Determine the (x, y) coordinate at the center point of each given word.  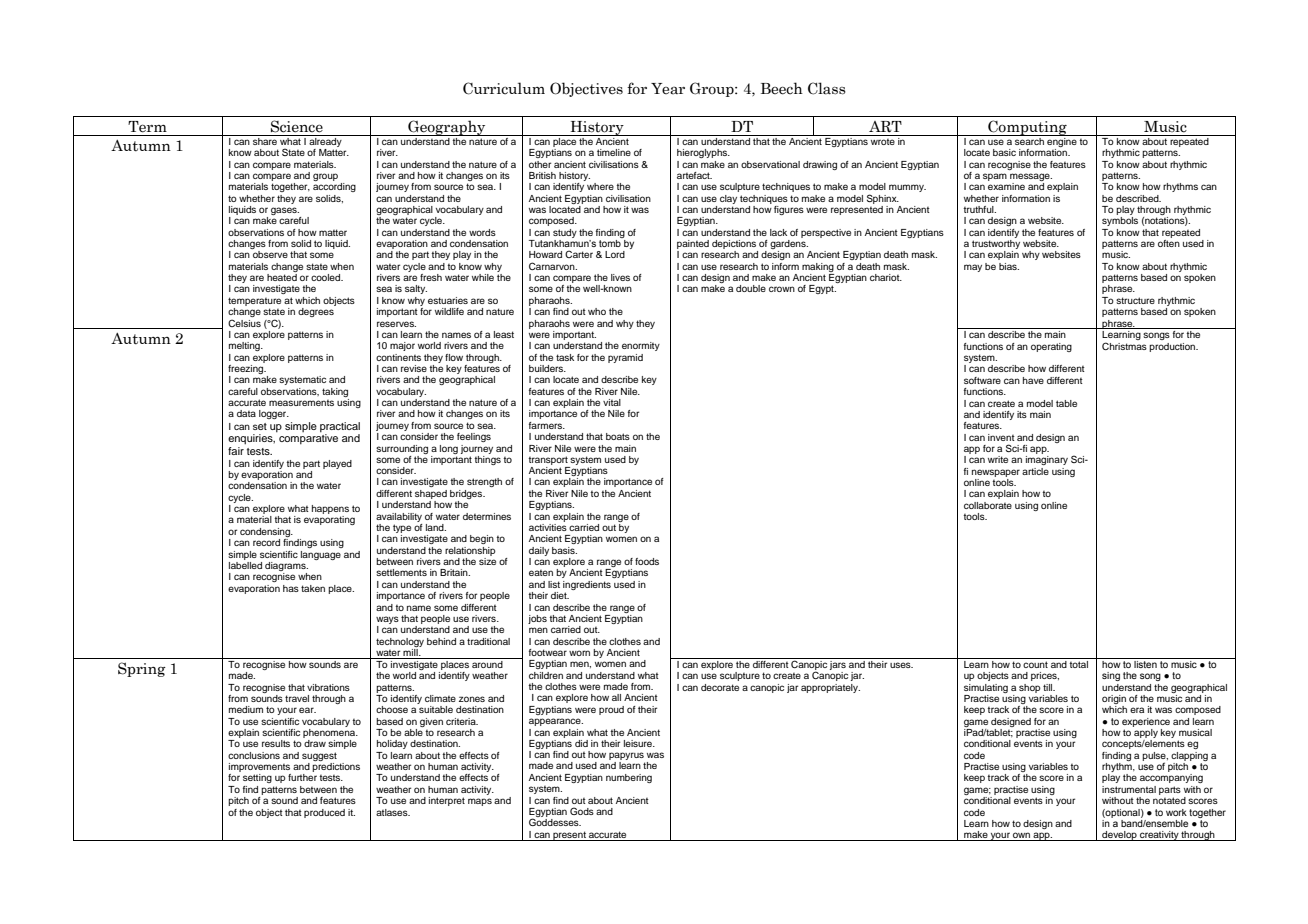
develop (1119, 836)
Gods (582, 811)
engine (1062, 141)
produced (324, 813)
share (265, 140)
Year (668, 89)
